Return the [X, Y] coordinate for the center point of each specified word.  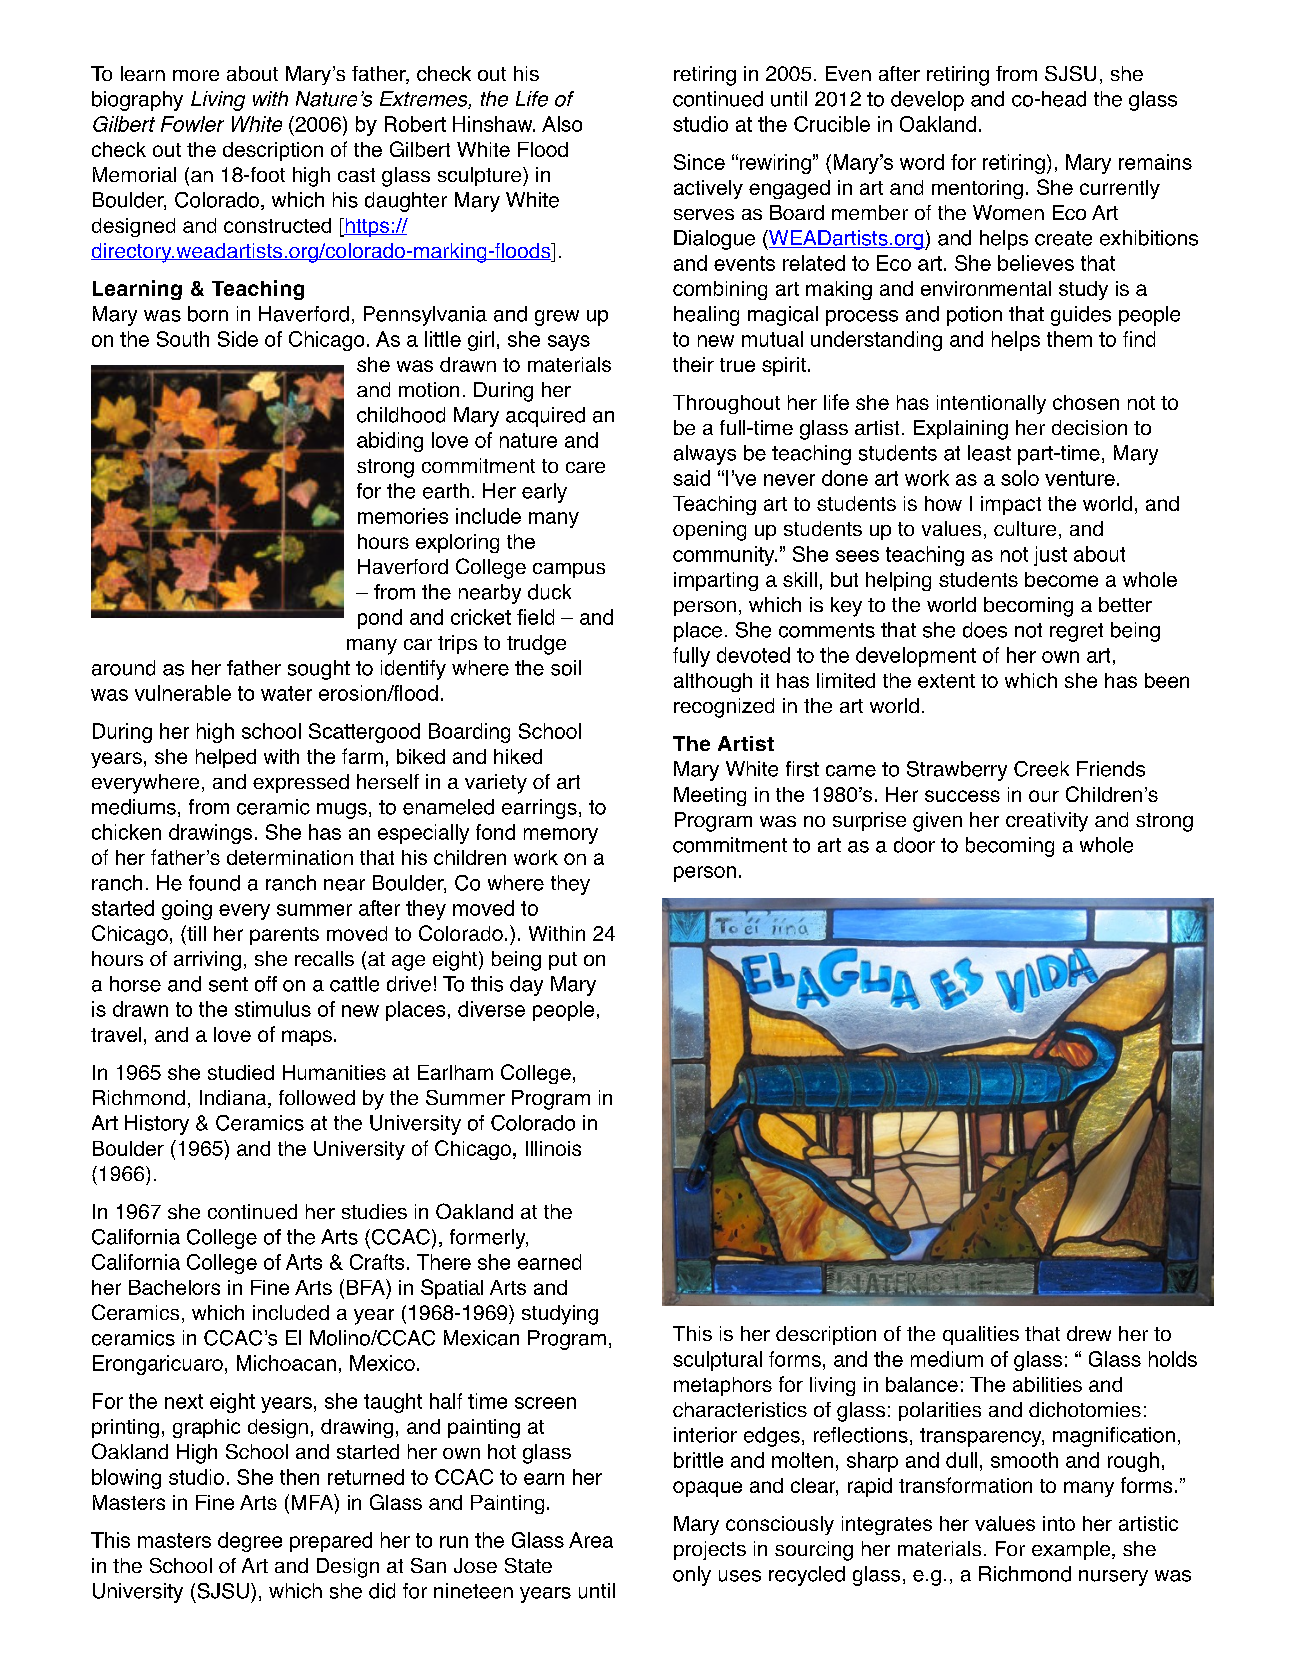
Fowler [192, 124]
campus [569, 570]
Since [699, 162]
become [1061, 579]
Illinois [553, 1148]
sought [319, 670]
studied [241, 1072]
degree [250, 1542]
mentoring [977, 189]
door [914, 845]
